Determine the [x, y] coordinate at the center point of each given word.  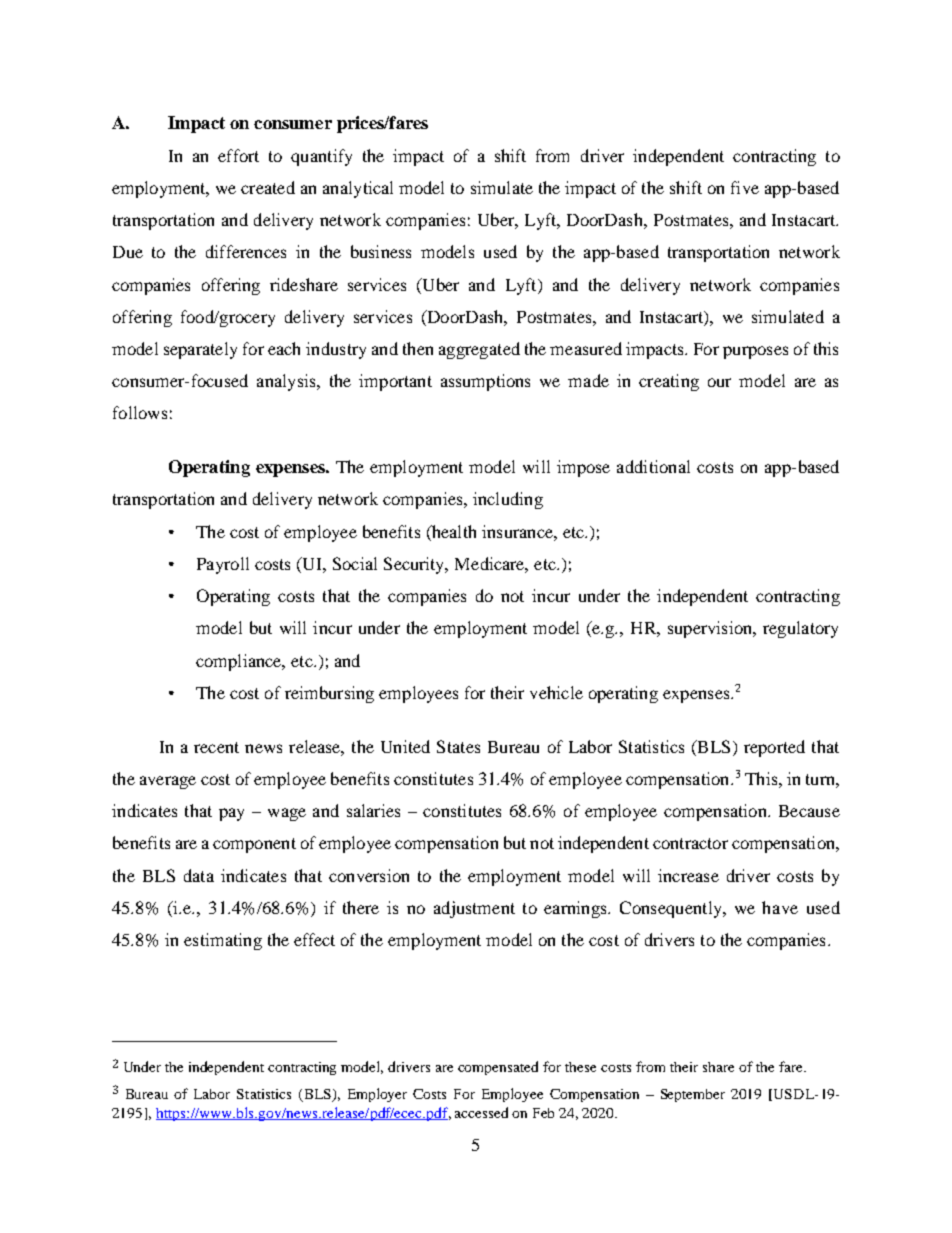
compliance [240, 662]
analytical [358, 189]
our [719, 382]
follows [140, 412]
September [693, 1095]
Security [415, 565]
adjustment [474, 909]
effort [238, 155]
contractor [690, 843]
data [199, 875]
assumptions [485, 382]
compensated [498, 1068]
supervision [711, 629]
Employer [377, 1095]
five [745, 187]
